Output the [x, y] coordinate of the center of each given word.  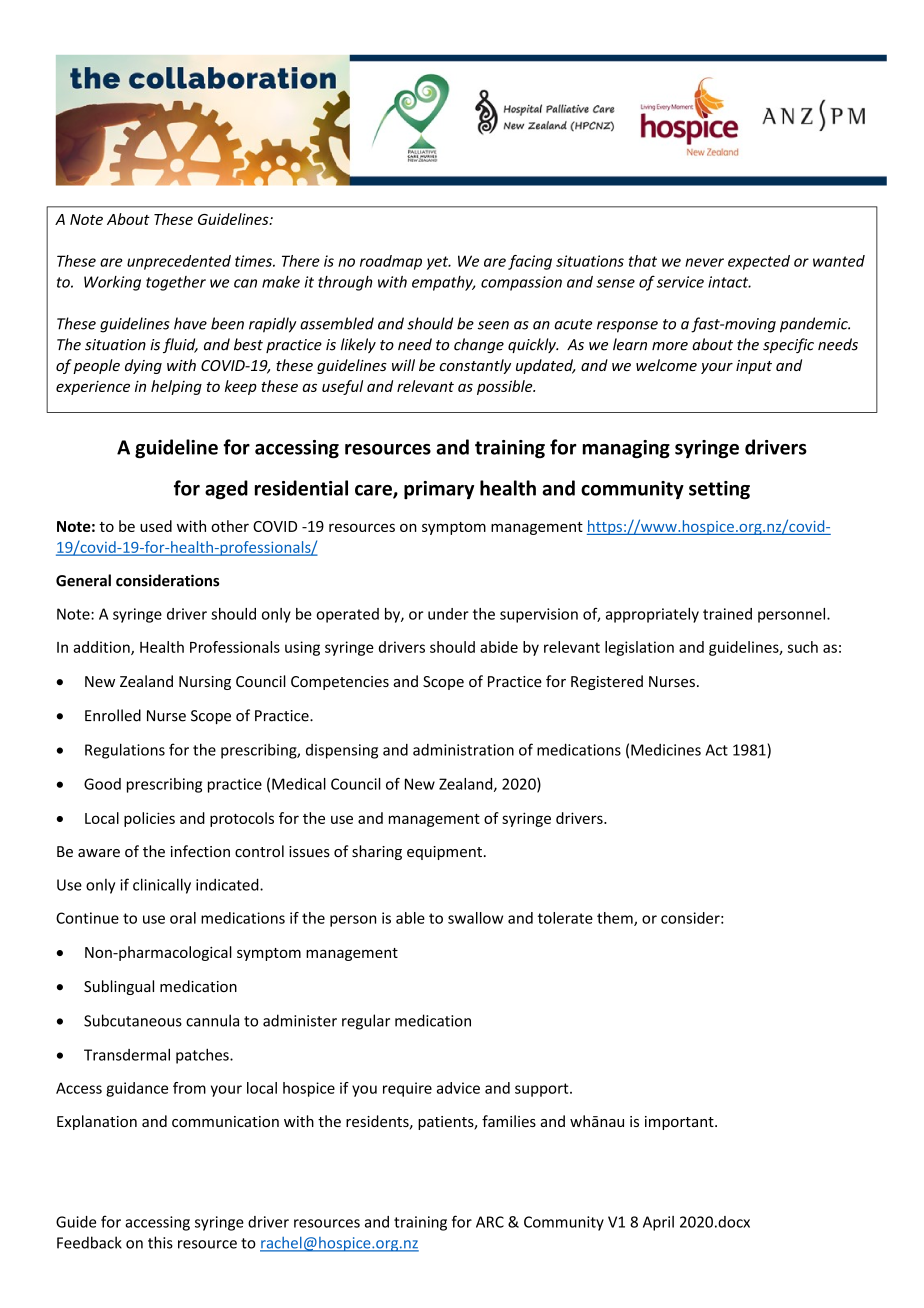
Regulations [125, 751]
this [160, 1242]
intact [729, 282]
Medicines [666, 750]
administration [463, 750]
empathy [443, 283]
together [176, 283]
